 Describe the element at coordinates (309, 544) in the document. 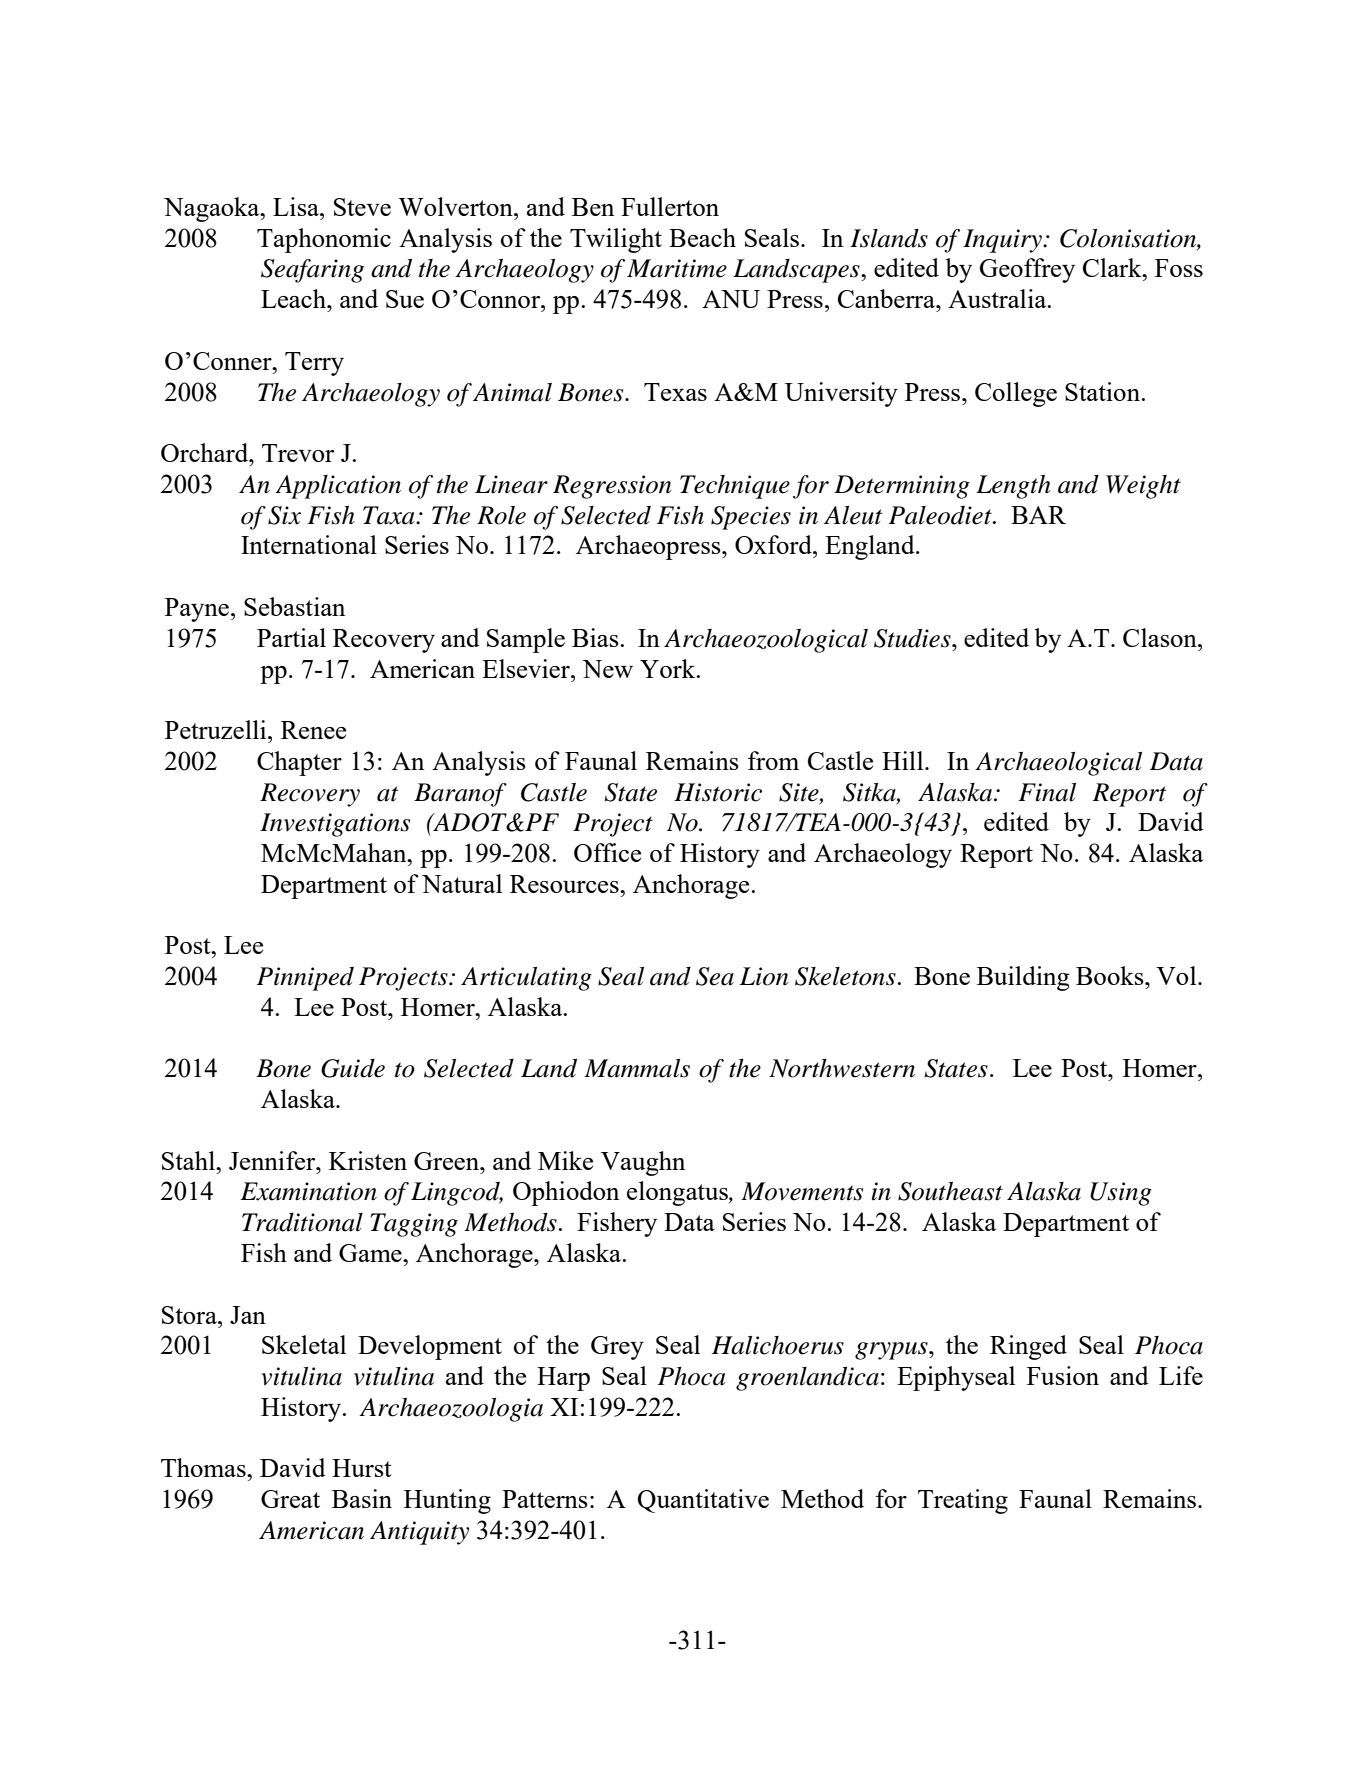

I see `International` at that location.
